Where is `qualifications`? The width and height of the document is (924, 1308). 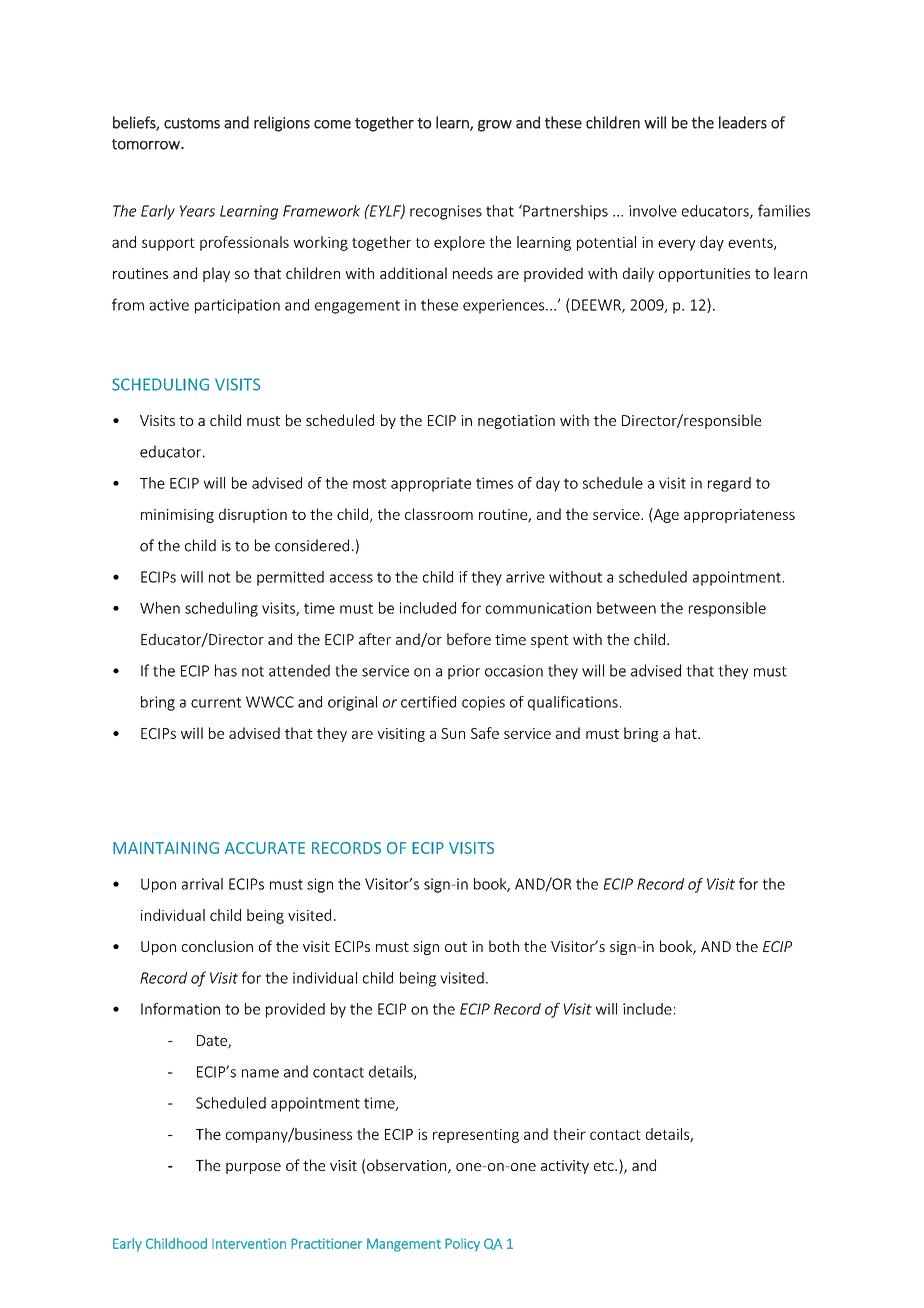
qualifications is located at coordinates (573, 703).
